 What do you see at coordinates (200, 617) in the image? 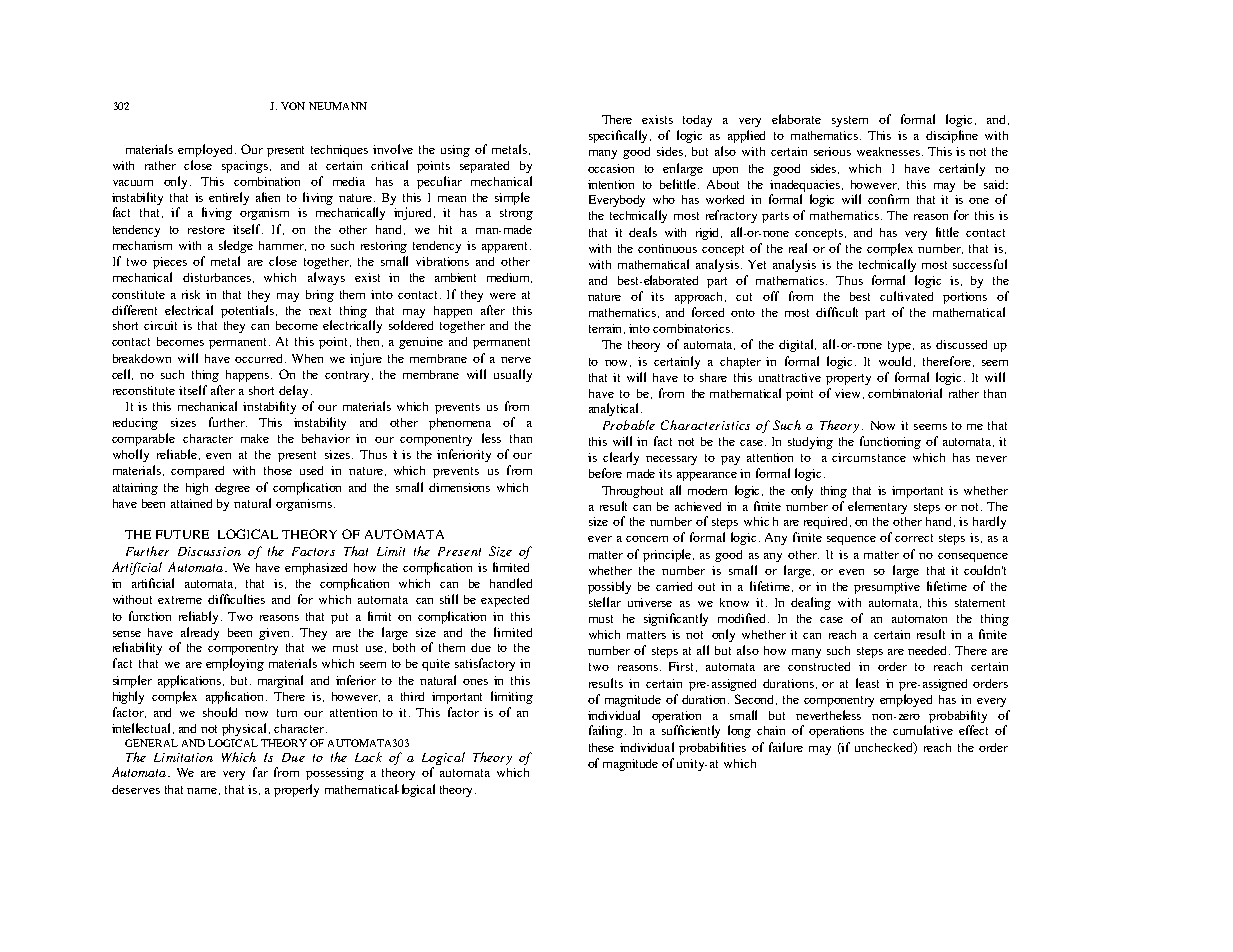
I see `reliably` at bounding box center [200, 617].
